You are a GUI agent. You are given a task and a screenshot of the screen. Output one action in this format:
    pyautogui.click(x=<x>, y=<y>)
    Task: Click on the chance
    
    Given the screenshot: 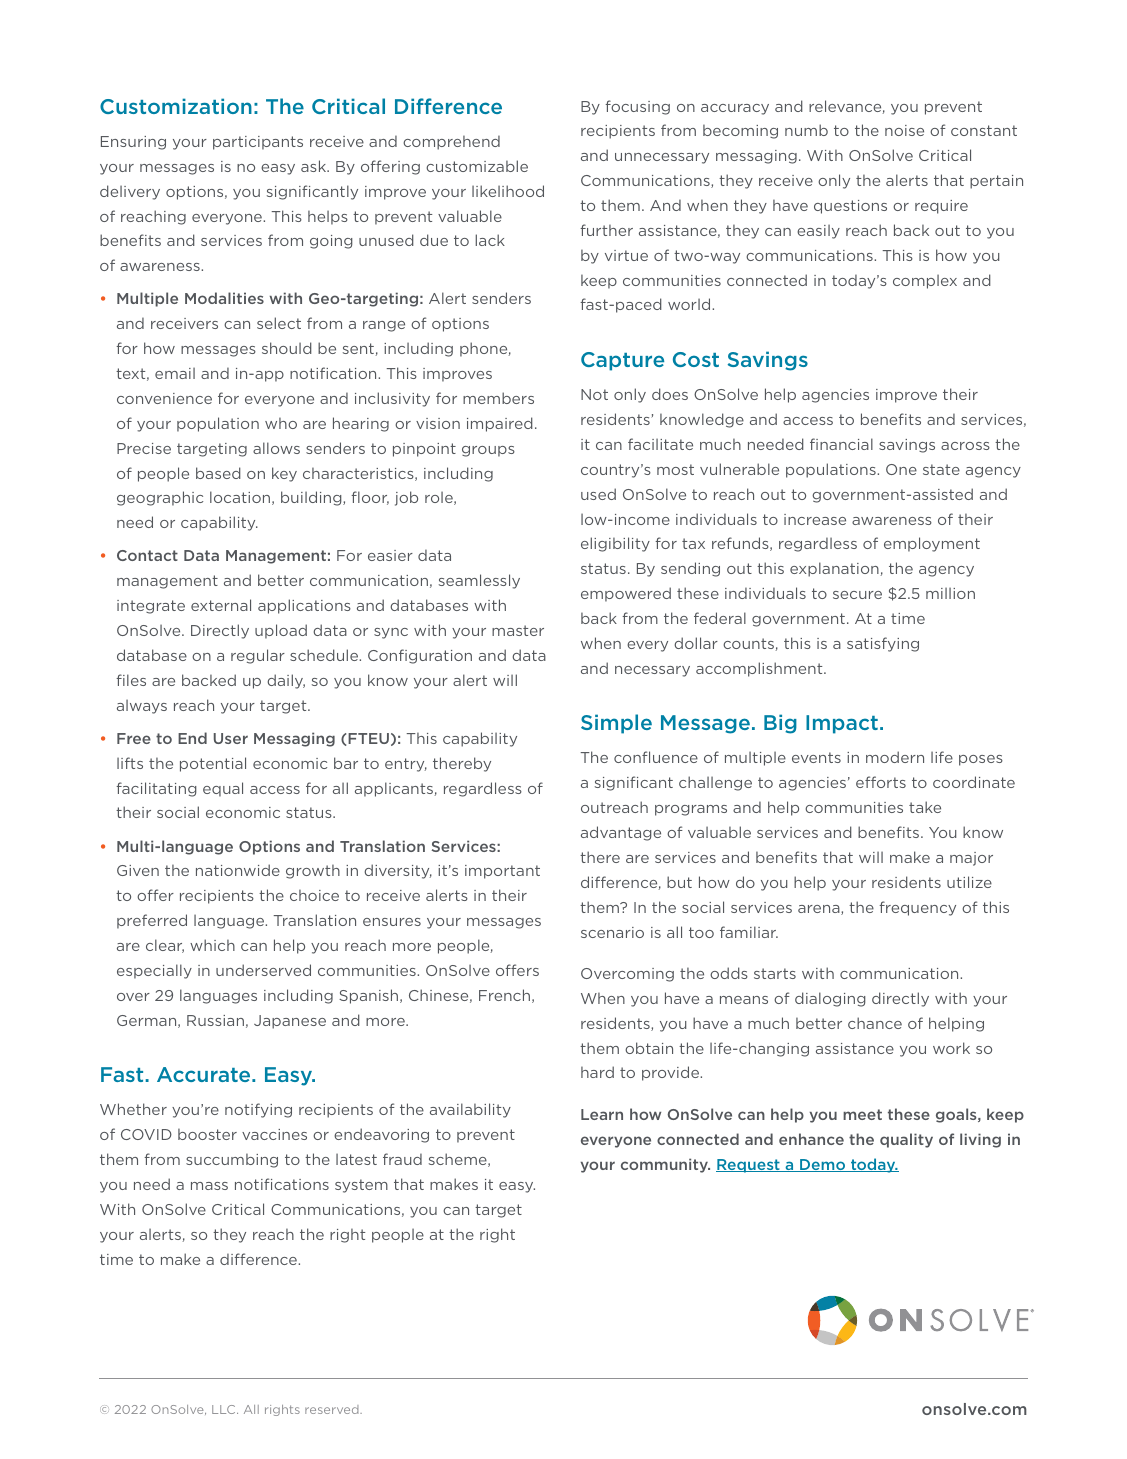 What is the action you would take?
    pyautogui.click(x=875, y=1023)
